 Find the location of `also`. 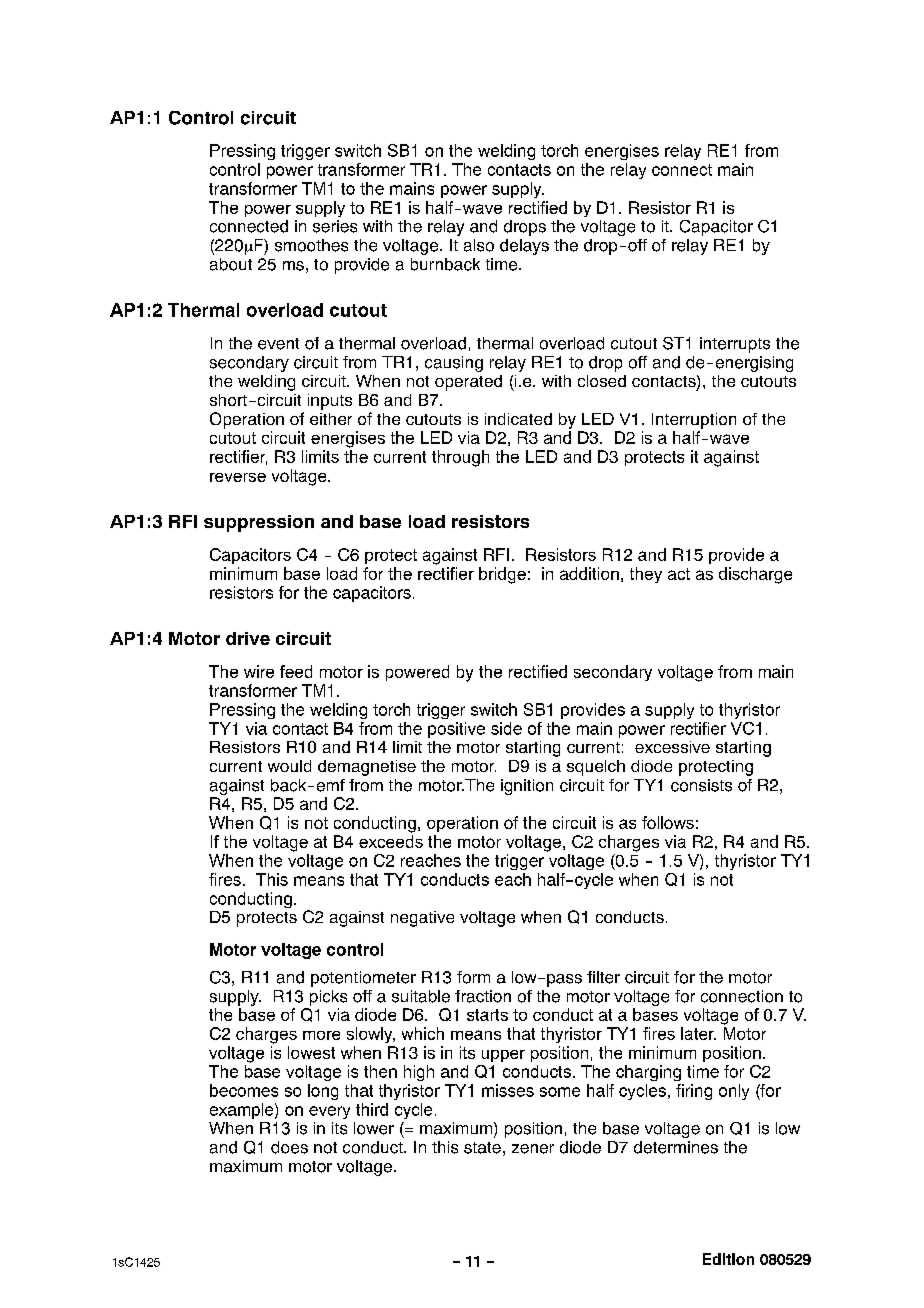

also is located at coordinates (479, 245).
